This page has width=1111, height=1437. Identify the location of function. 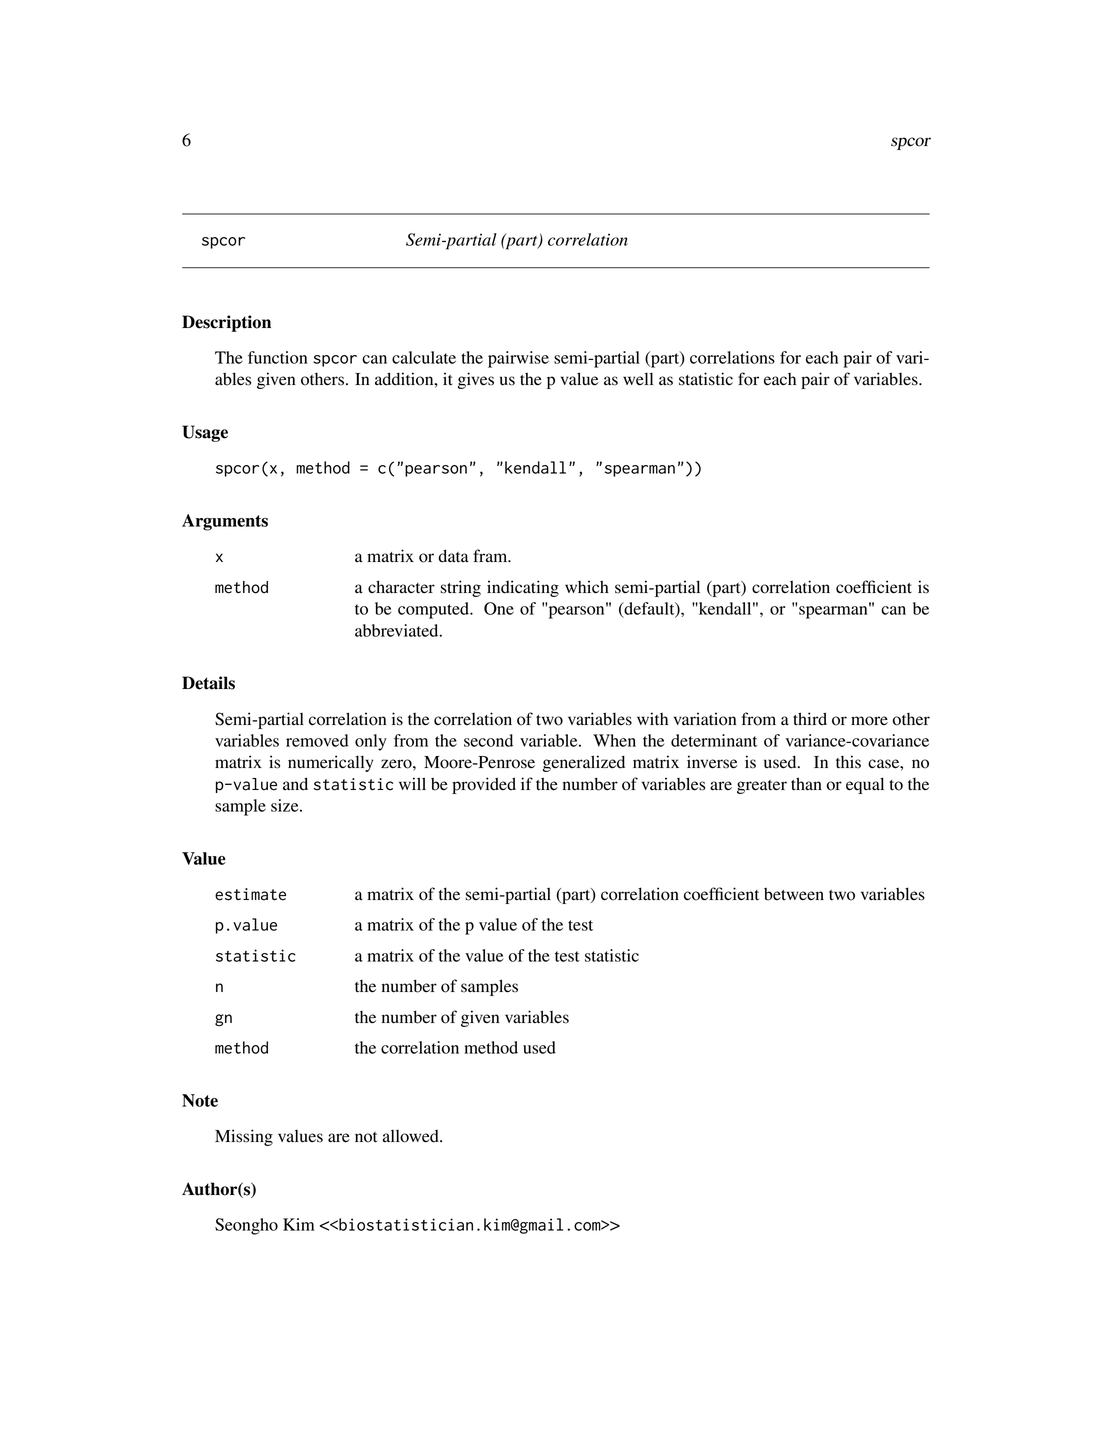
(277, 357).
